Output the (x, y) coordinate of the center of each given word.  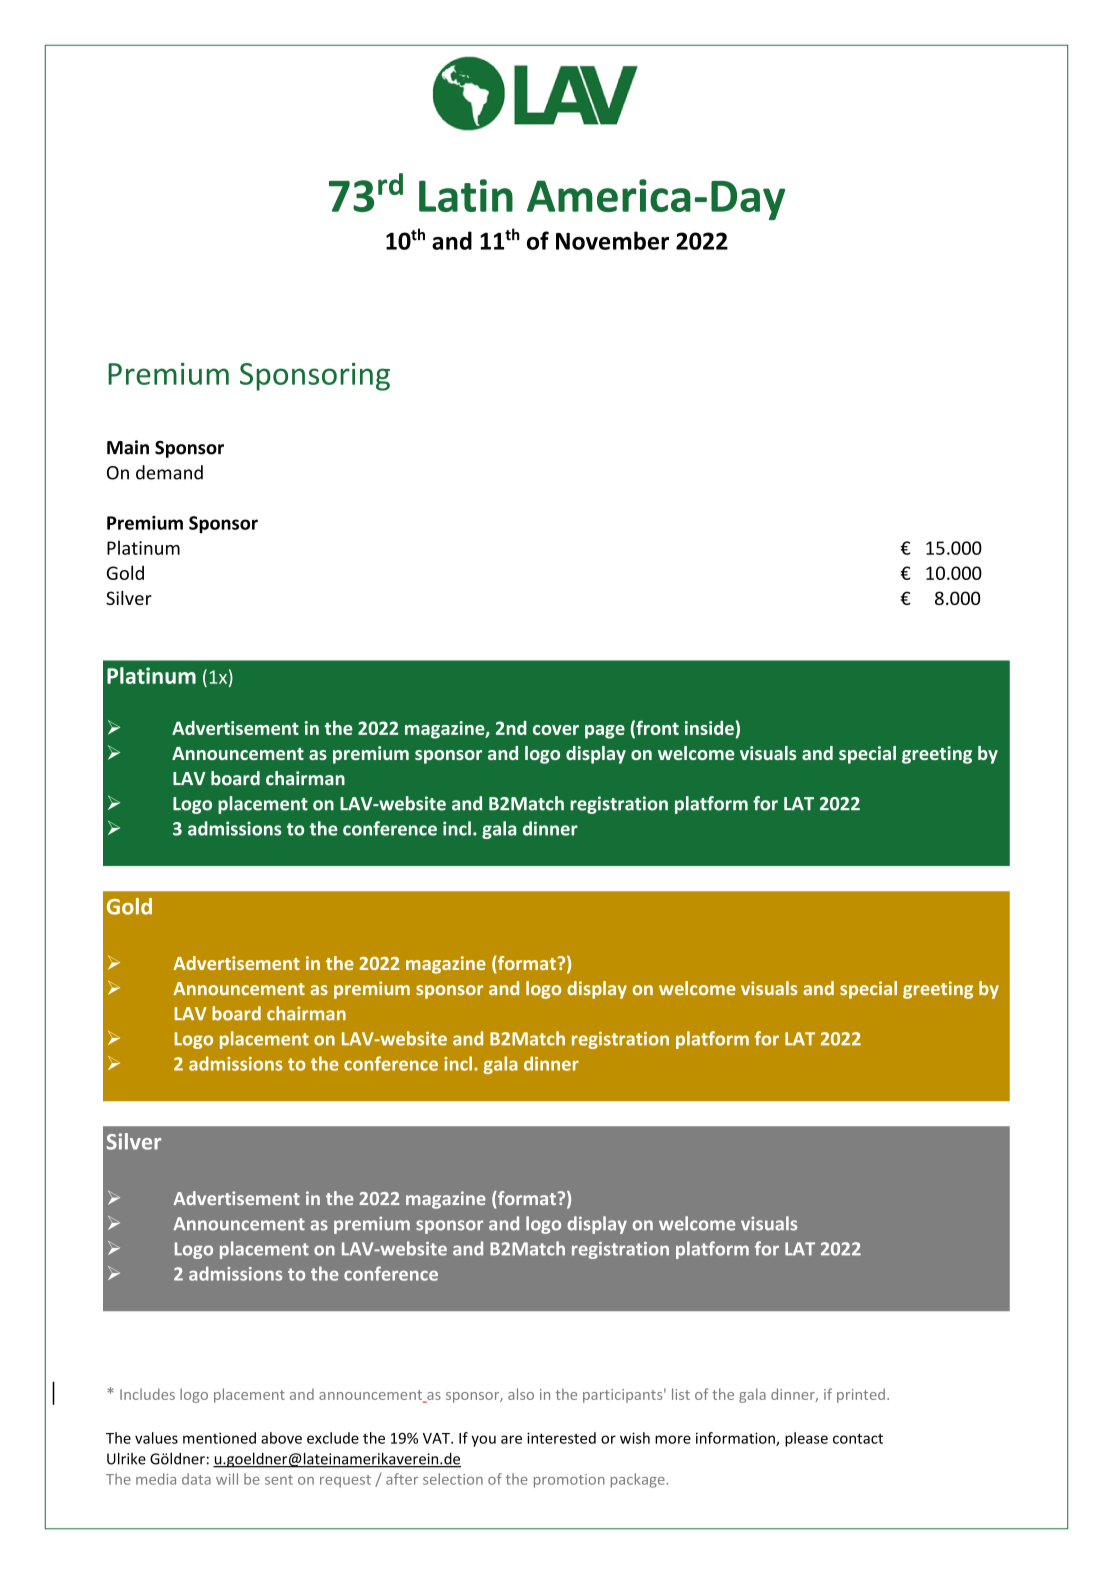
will (227, 1479)
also (521, 1394)
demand (169, 472)
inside (709, 728)
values (156, 1438)
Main (128, 447)
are (511, 1439)
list (681, 1394)
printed (861, 1395)
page (605, 732)
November (612, 240)
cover (556, 730)
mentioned (219, 1438)
